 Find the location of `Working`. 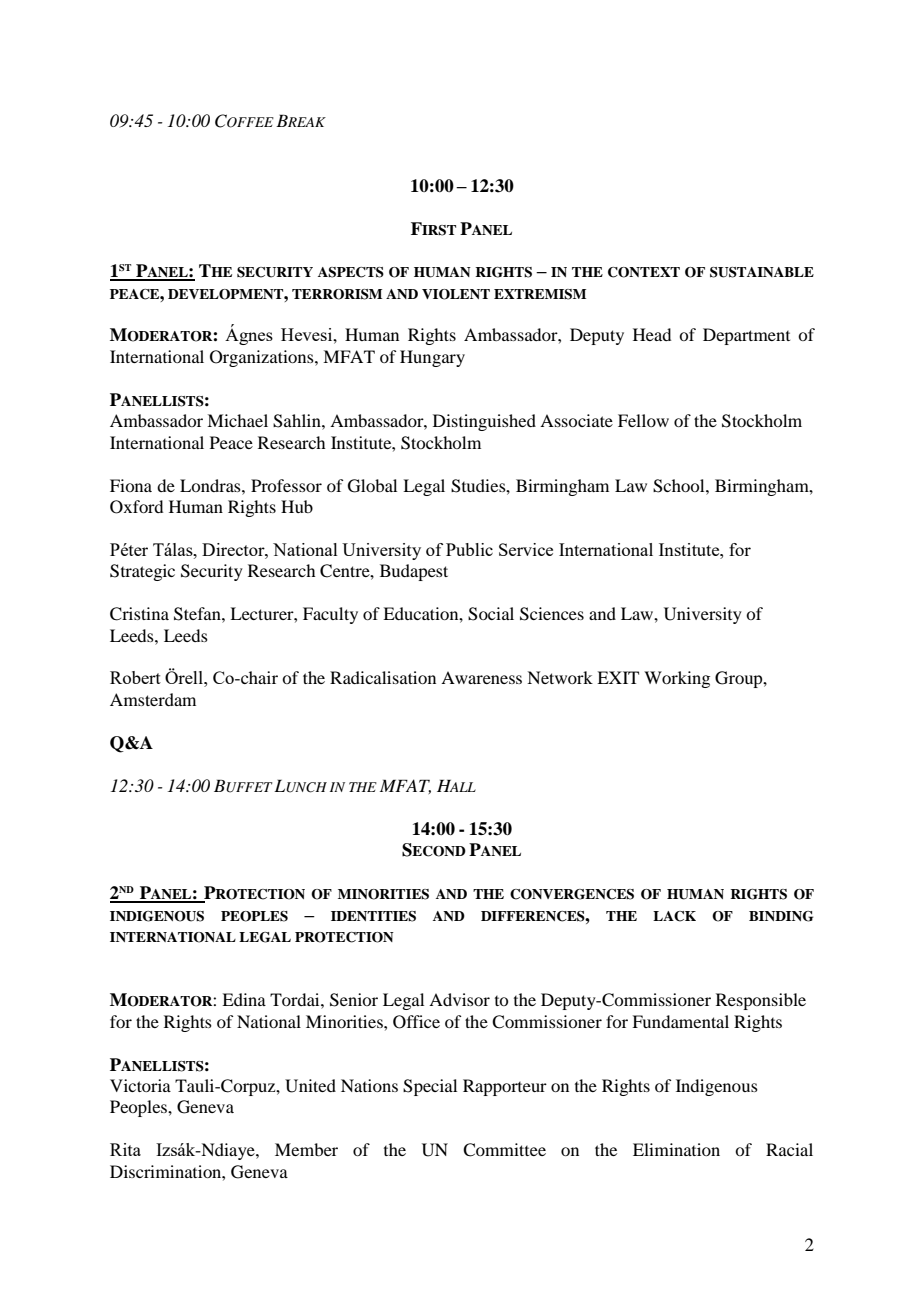

Working is located at coordinates (677, 679).
